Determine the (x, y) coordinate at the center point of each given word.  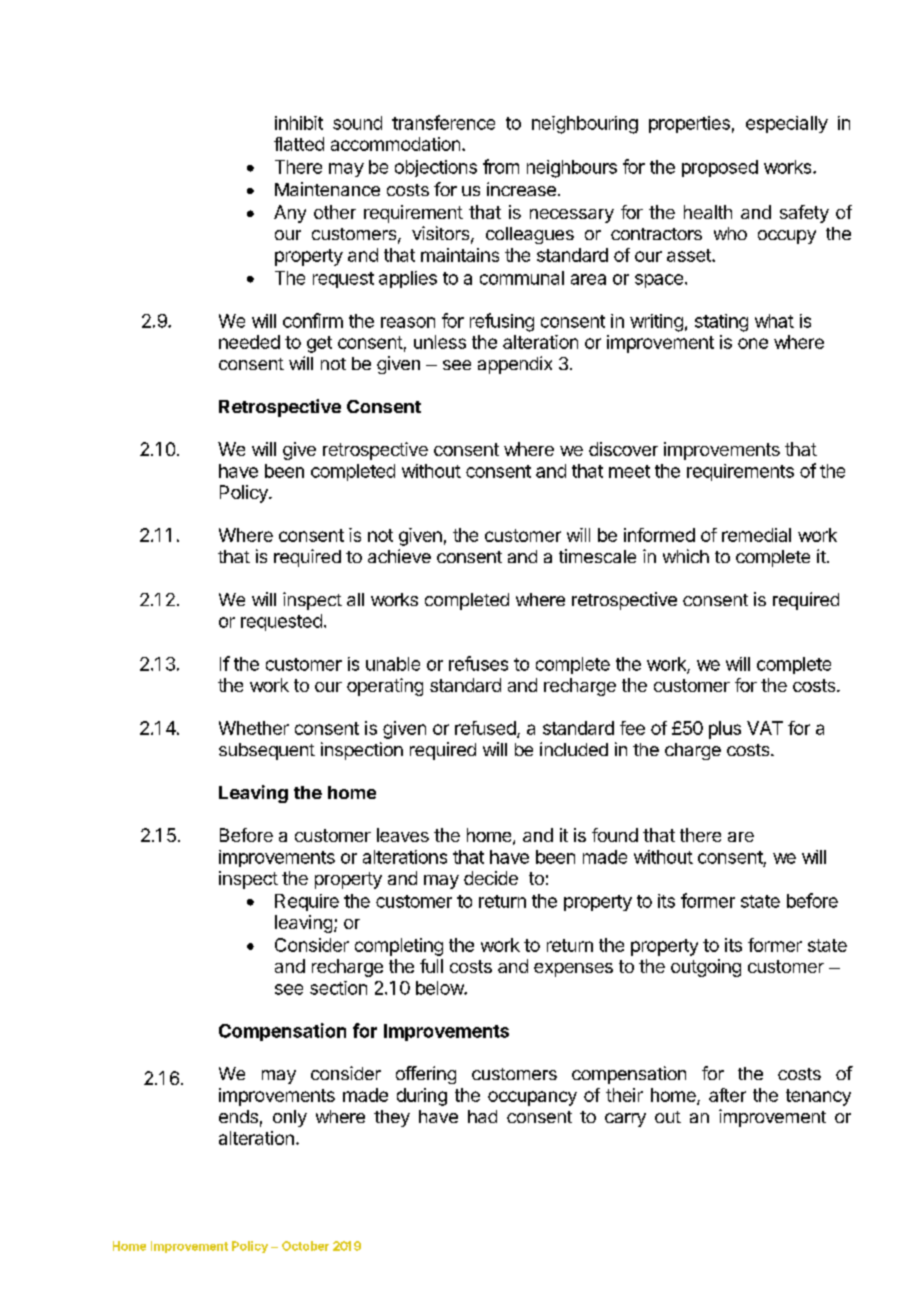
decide (491, 878)
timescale (597, 556)
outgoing (706, 968)
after (727, 1095)
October (305, 1246)
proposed (720, 168)
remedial (756, 535)
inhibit (299, 123)
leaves (403, 835)
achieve (399, 556)
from (501, 166)
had (482, 1116)
